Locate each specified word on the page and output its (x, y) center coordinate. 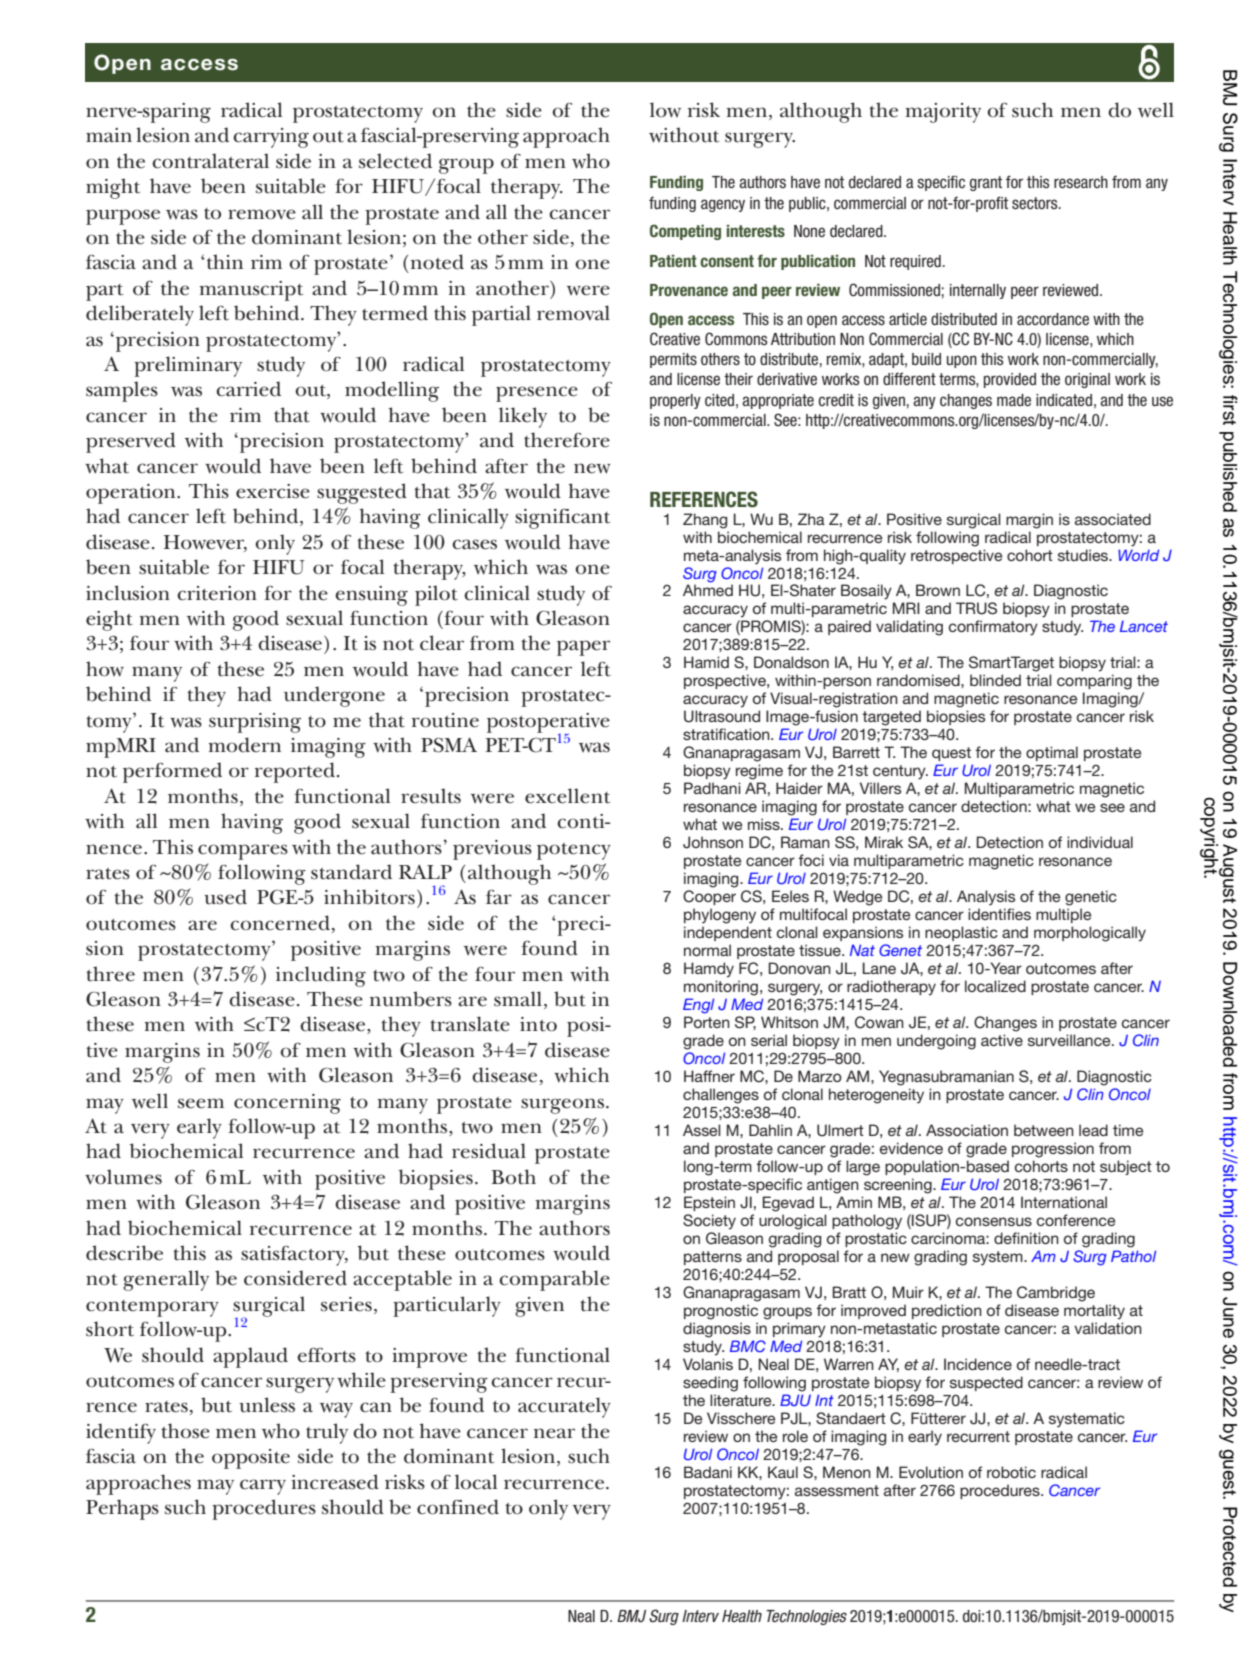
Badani (708, 1472)
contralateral (210, 161)
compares (243, 852)
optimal (1052, 753)
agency (723, 205)
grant (986, 183)
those (185, 1431)
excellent (567, 796)
